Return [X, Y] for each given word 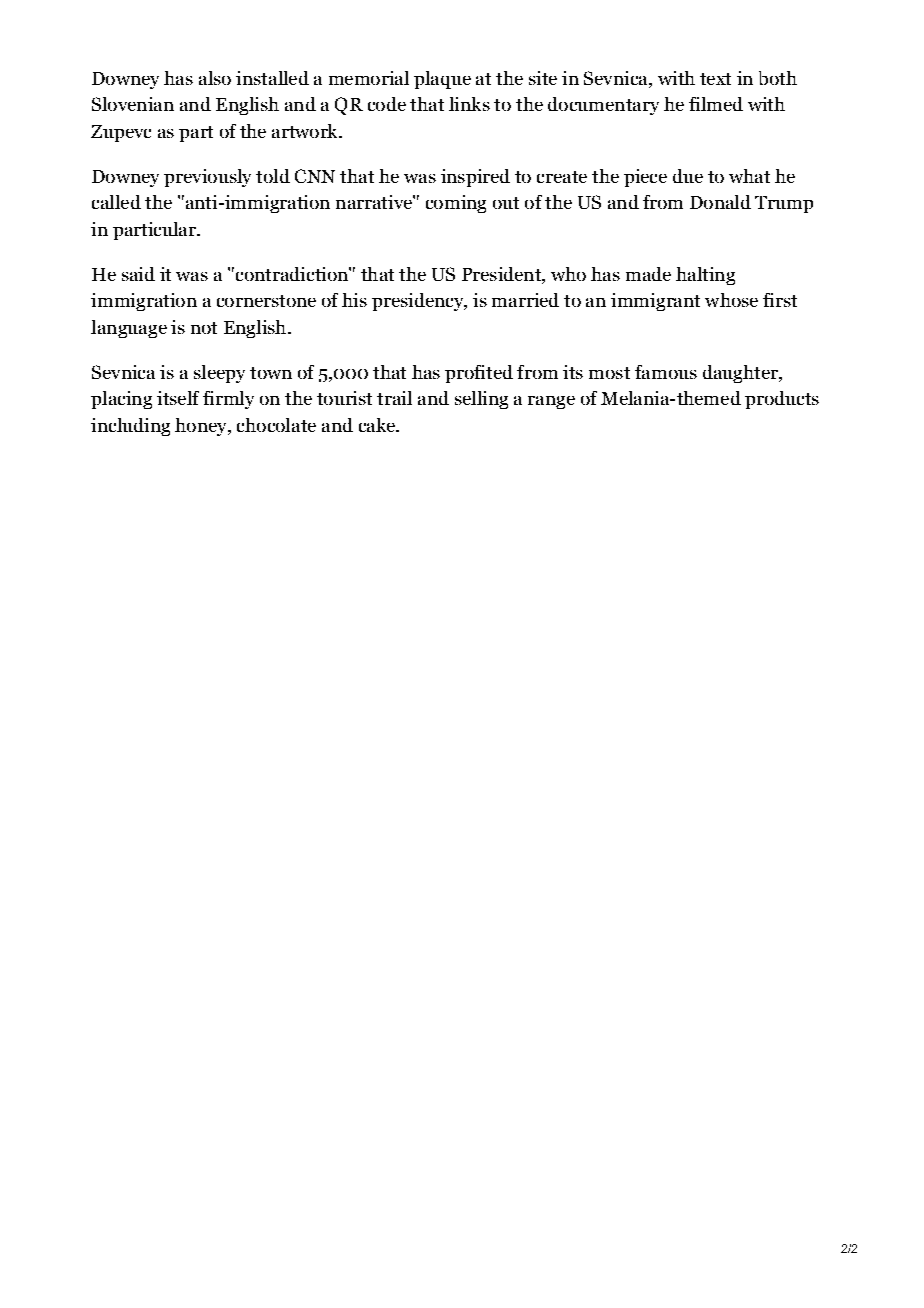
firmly [228, 400]
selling [481, 400]
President [502, 275]
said [138, 274]
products [782, 400]
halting [705, 276]
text [715, 79]
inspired [475, 178]
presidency [419, 302]
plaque [442, 80]
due [688, 176]
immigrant [655, 302]
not [204, 328]
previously [207, 178]
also [215, 78]
